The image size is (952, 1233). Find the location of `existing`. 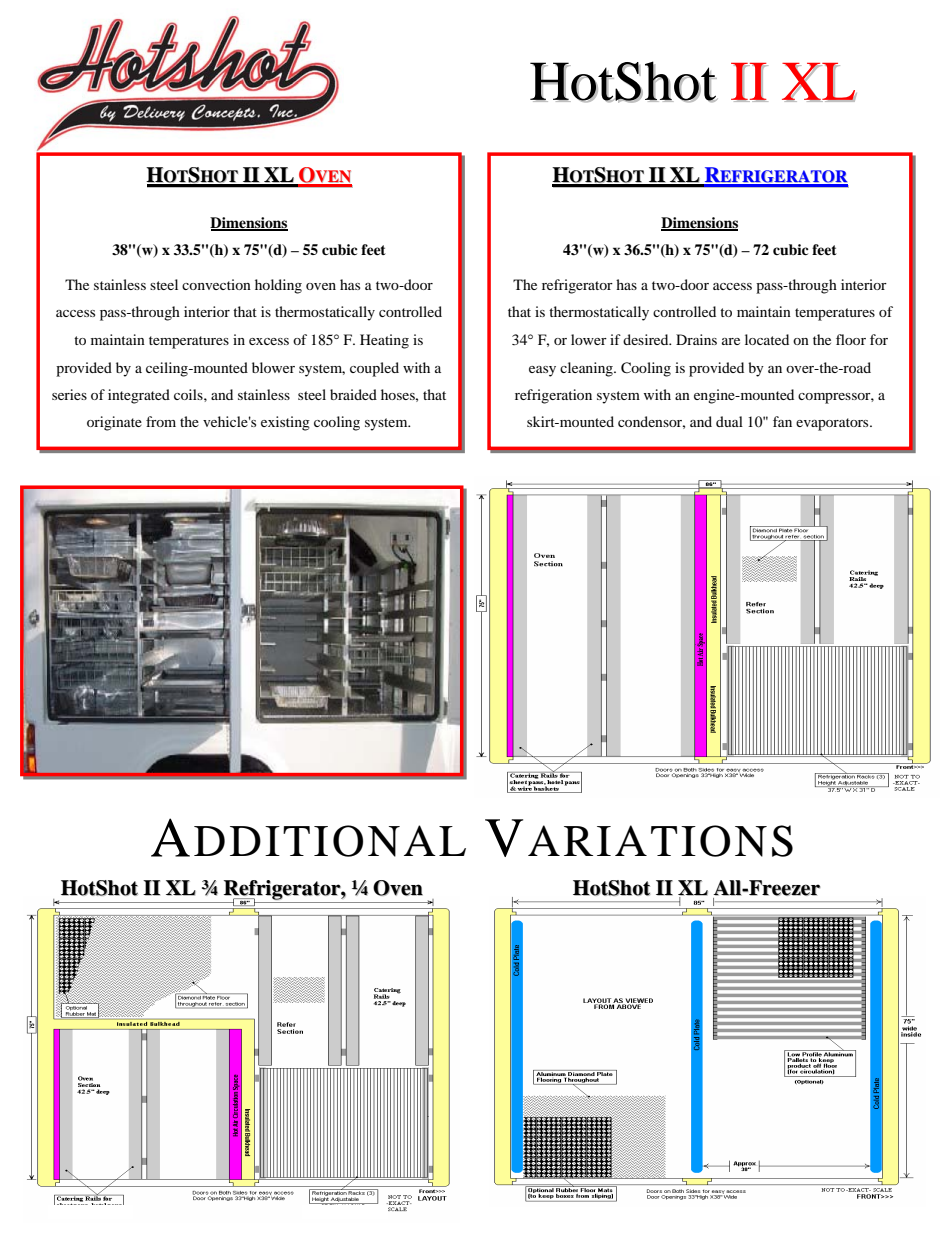

existing is located at coordinates (285, 423).
